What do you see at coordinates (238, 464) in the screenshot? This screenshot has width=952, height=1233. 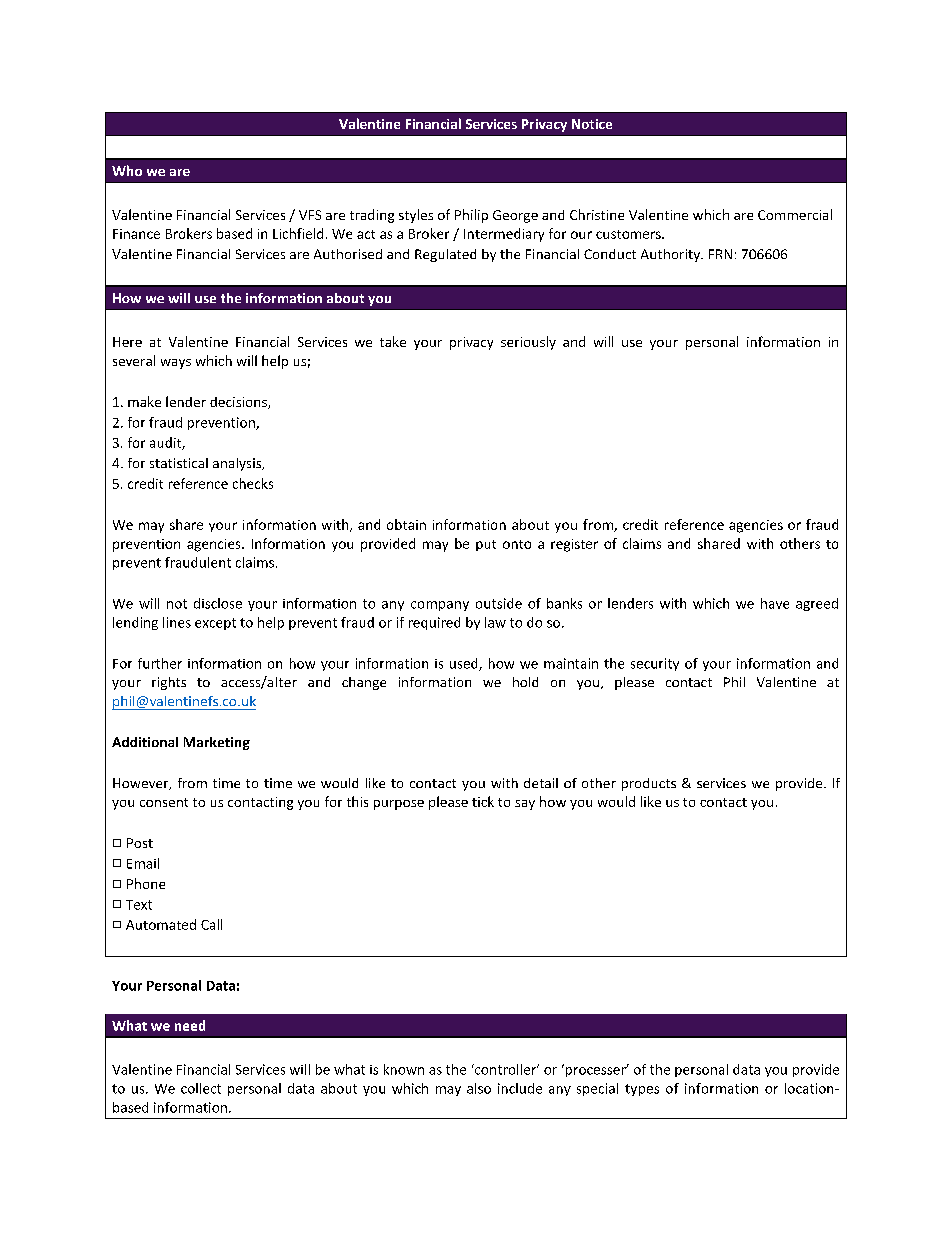 I see `analysis` at bounding box center [238, 464].
